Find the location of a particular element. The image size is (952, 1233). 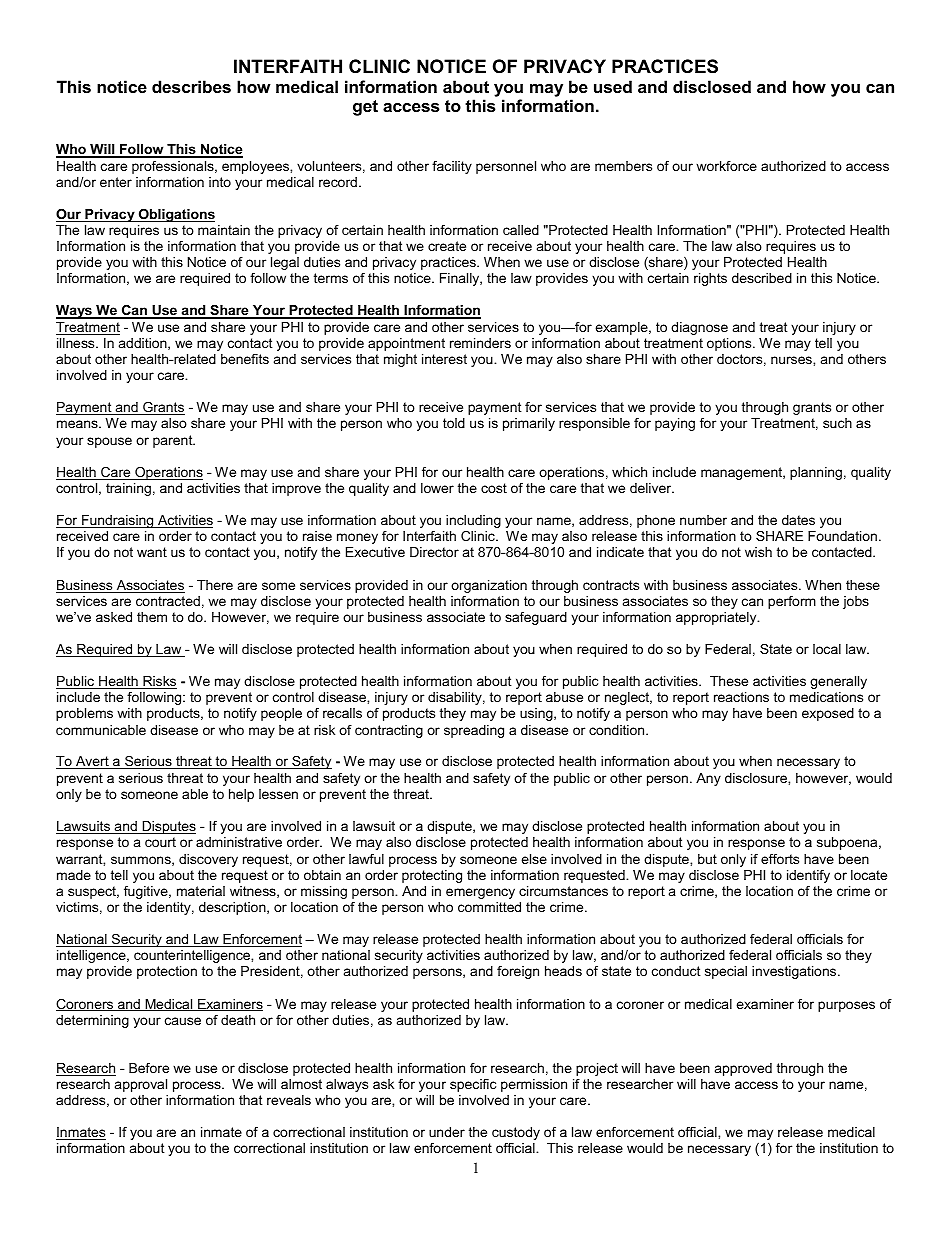

approval is located at coordinates (141, 1085).
